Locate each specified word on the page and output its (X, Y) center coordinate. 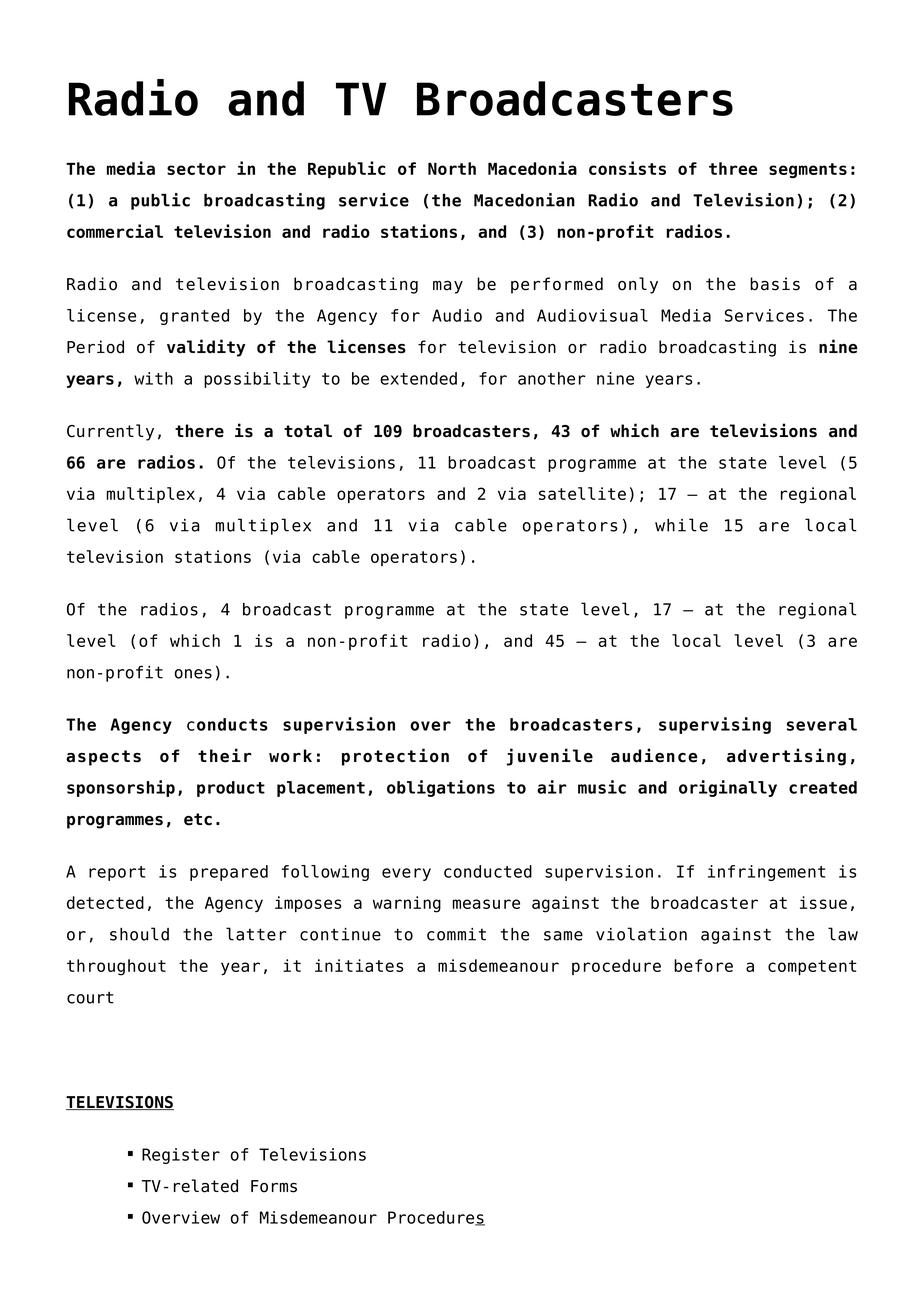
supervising (715, 725)
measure (486, 904)
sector (196, 169)
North (452, 168)
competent (812, 967)
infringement (766, 873)
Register (181, 1156)
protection (395, 757)
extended (418, 378)
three (733, 168)
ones (193, 674)
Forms (274, 1186)
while (681, 525)
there (199, 431)
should (139, 934)
